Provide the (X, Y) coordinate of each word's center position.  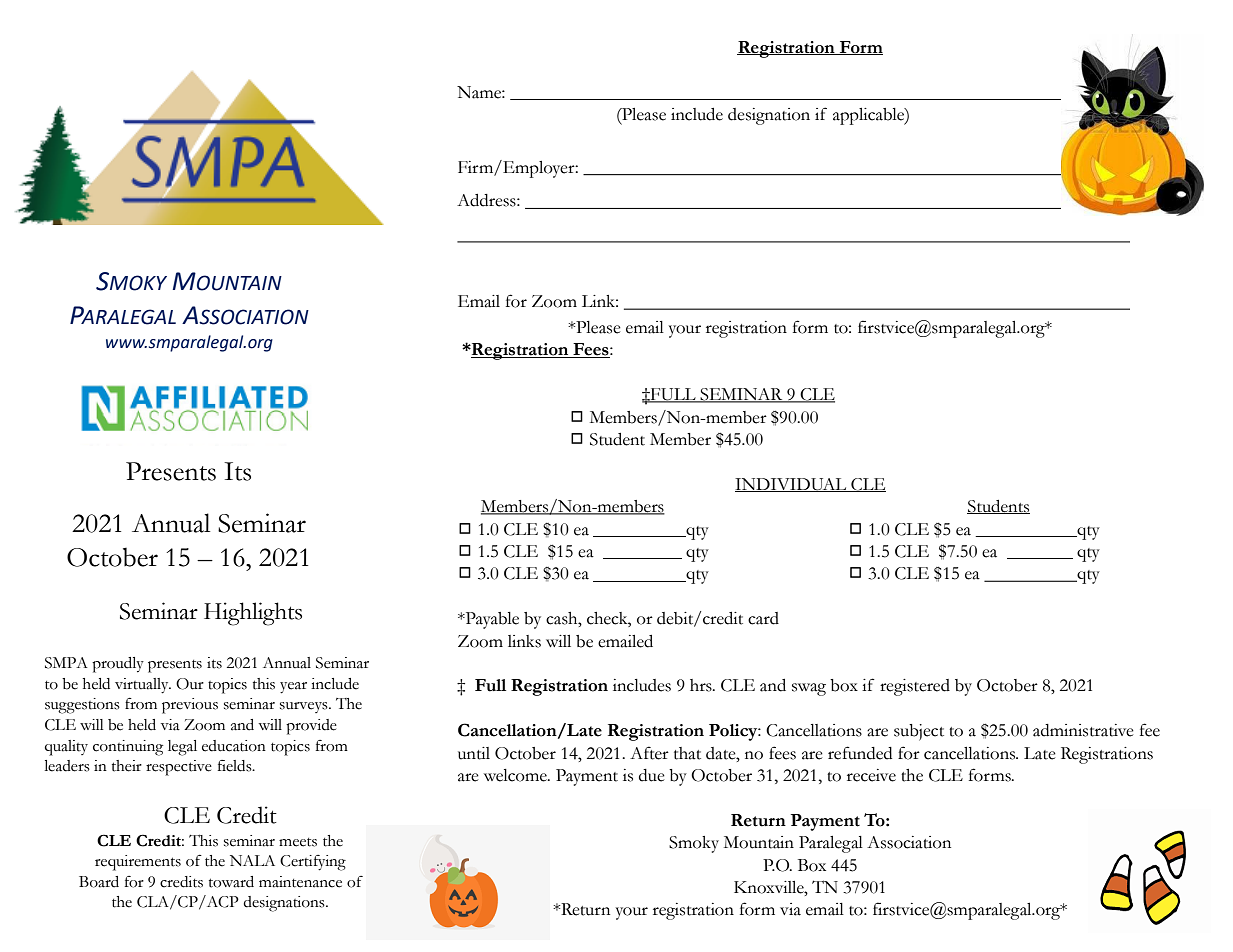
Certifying (313, 863)
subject (919, 732)
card (763, 618)
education (234, 746)
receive (871, 775)
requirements (138, 863)
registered (915, 687)
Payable (491, 620)
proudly (118, 665)
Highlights (253, 614)
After (649, 753)
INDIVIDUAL (792, 485)
